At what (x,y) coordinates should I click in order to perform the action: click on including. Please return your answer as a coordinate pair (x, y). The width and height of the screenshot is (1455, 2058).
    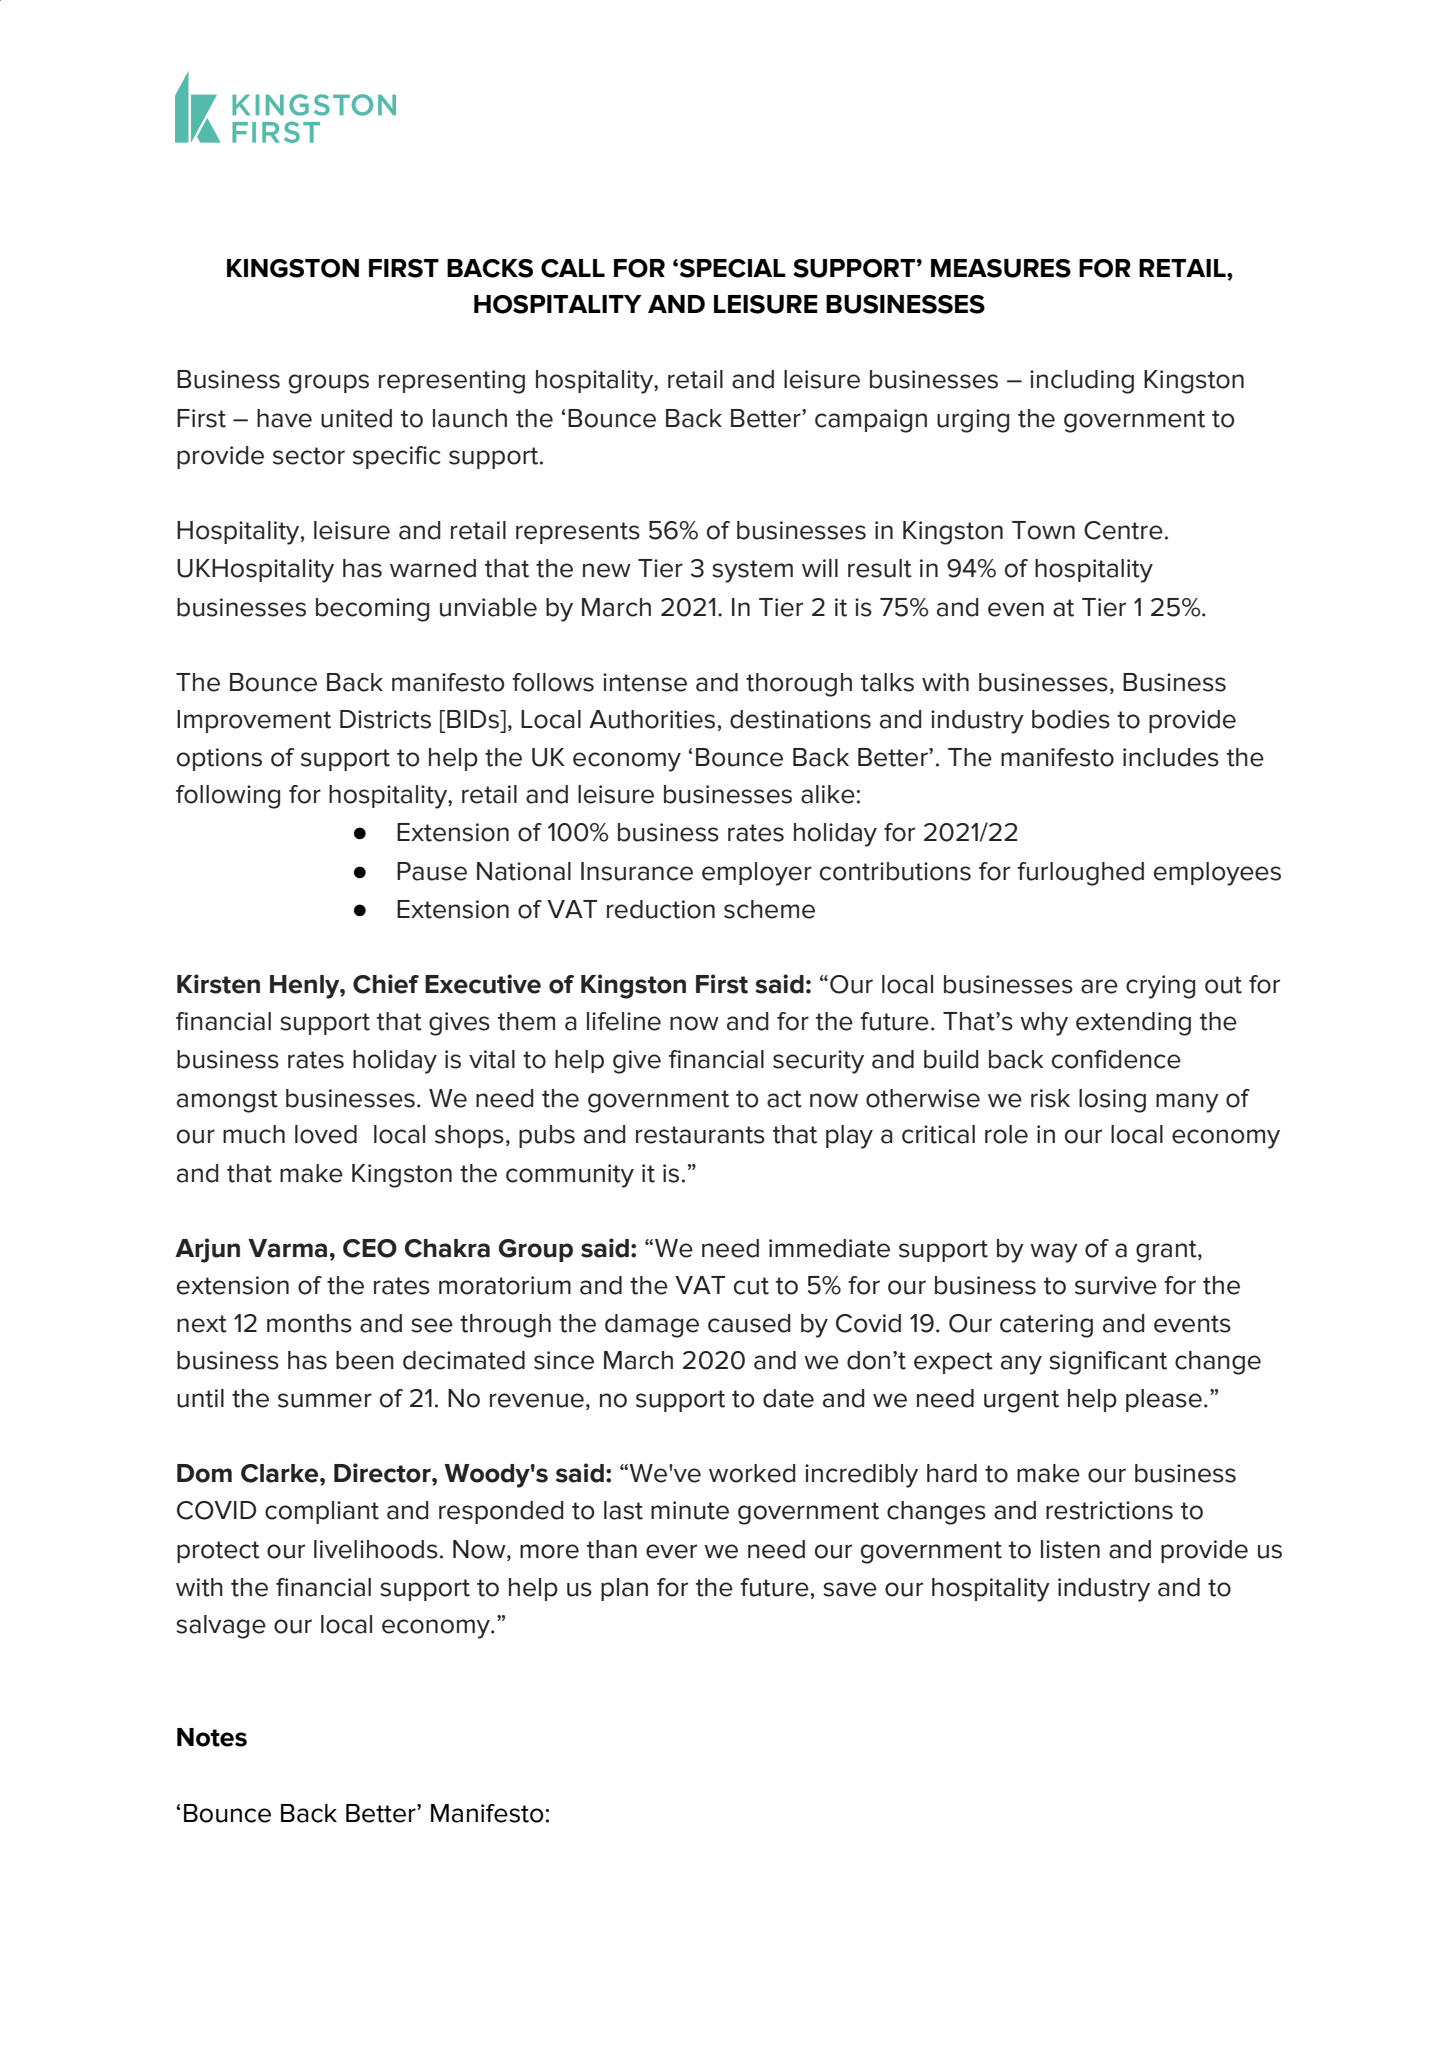
    Looking at the image, I should click on (1082, 382).
